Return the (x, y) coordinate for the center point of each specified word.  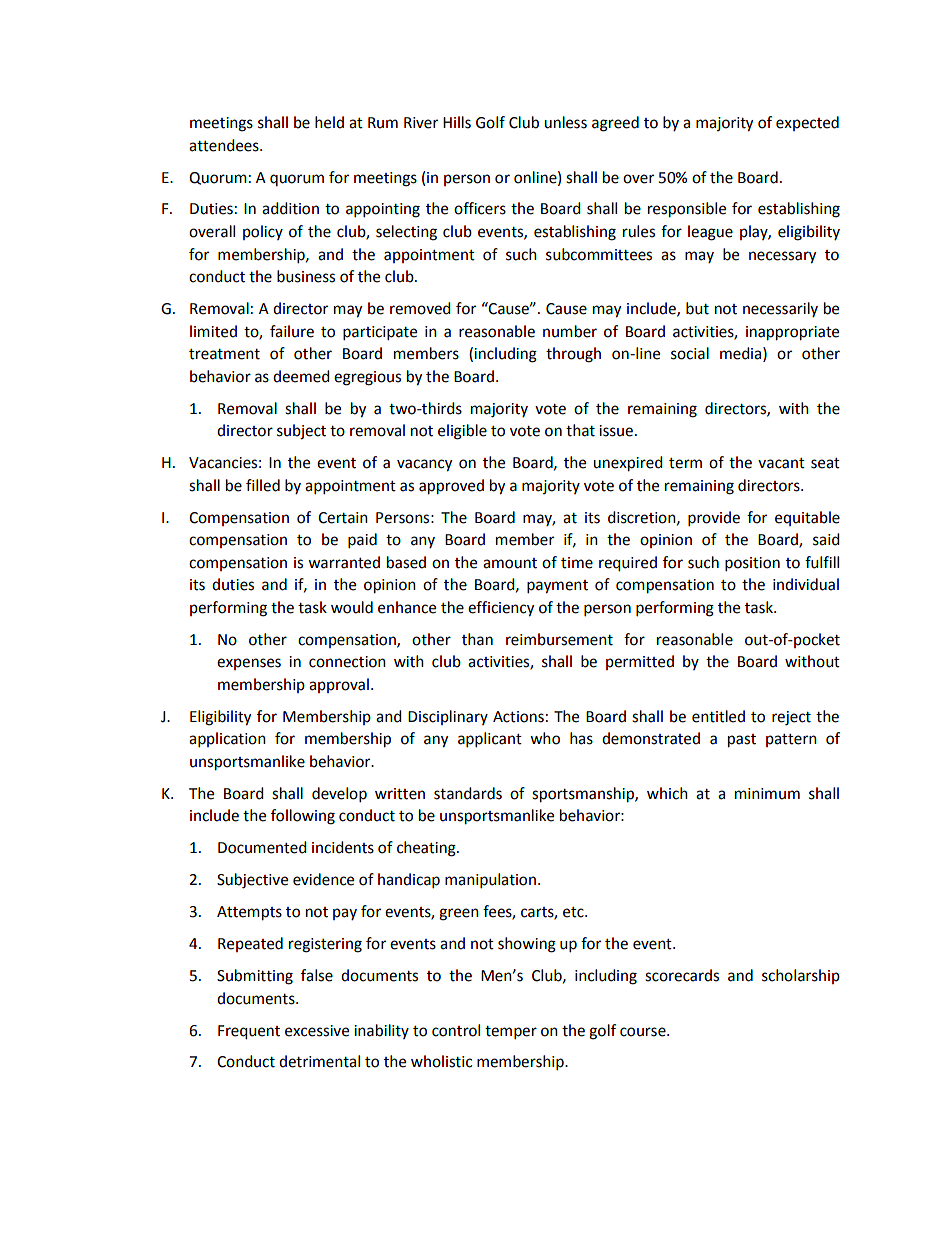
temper (511, 1033)
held (329, 122)
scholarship (801, 976)
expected (807, 123)
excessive (317, 1031)
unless (565, 122)
